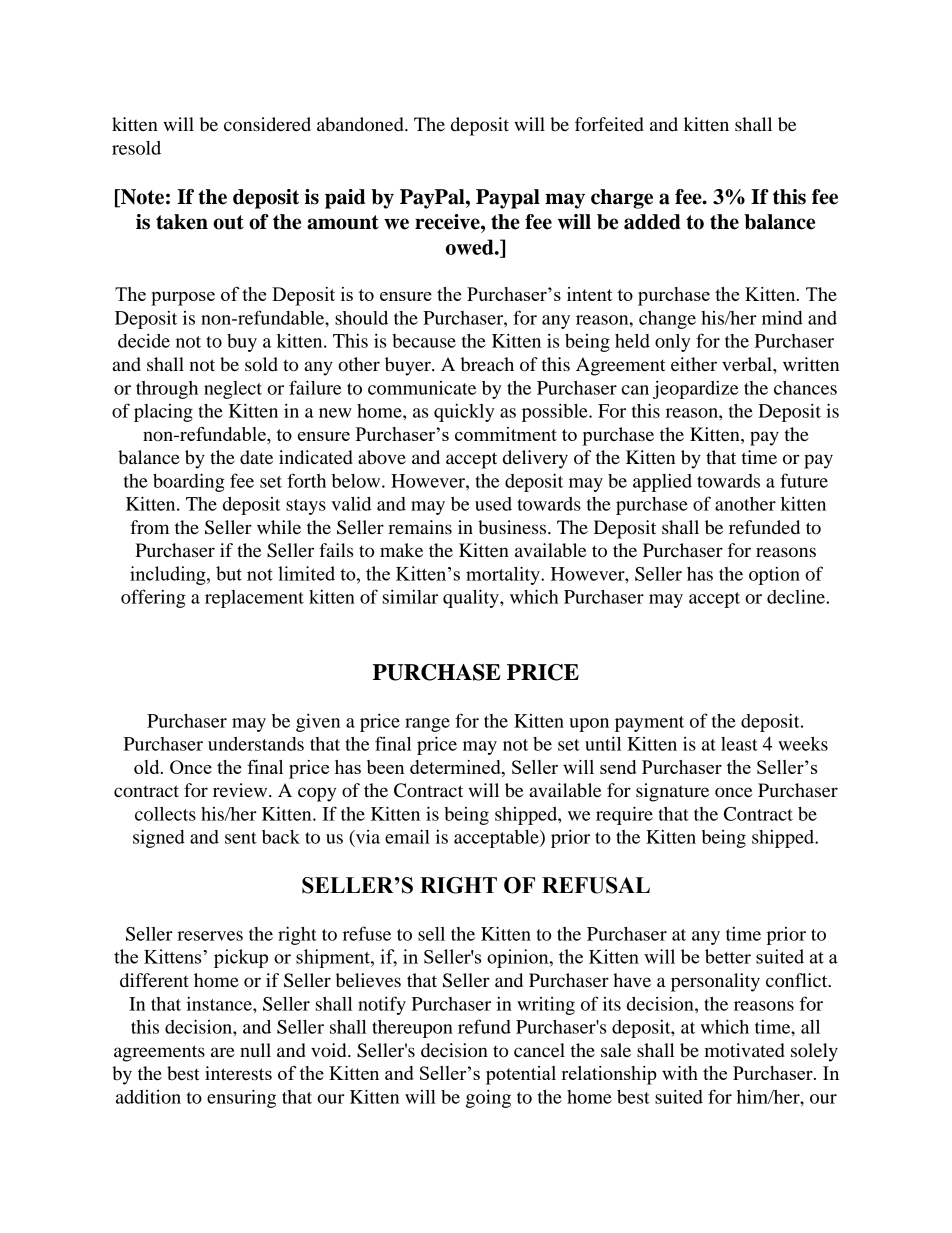 The image size is (952, 1233). What do you see at coordinates (448, 222) in the document?
I see `receive` at bounding box center [448, 222].
